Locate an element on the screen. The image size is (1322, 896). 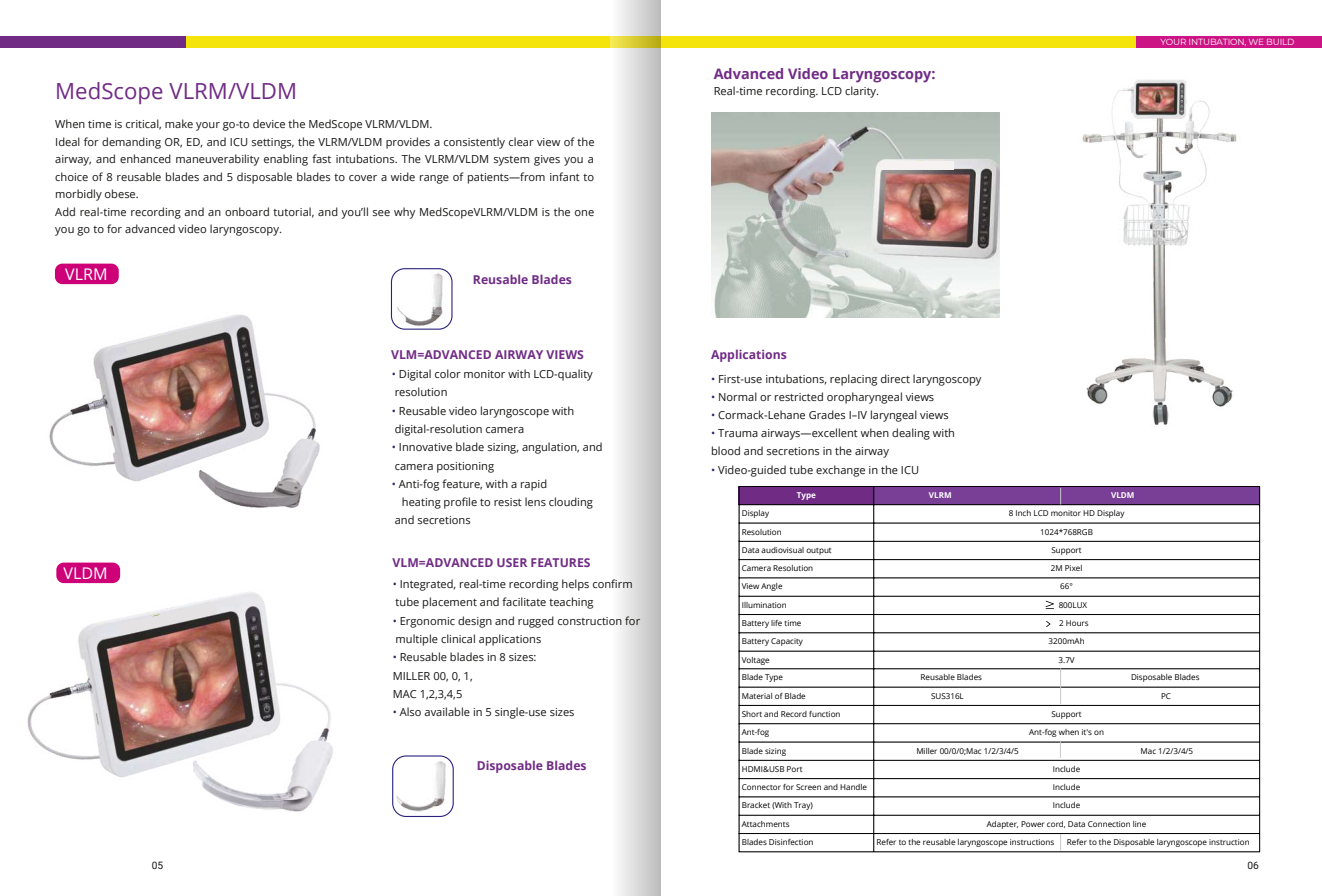
helps is located at coordinates (575, 585).
